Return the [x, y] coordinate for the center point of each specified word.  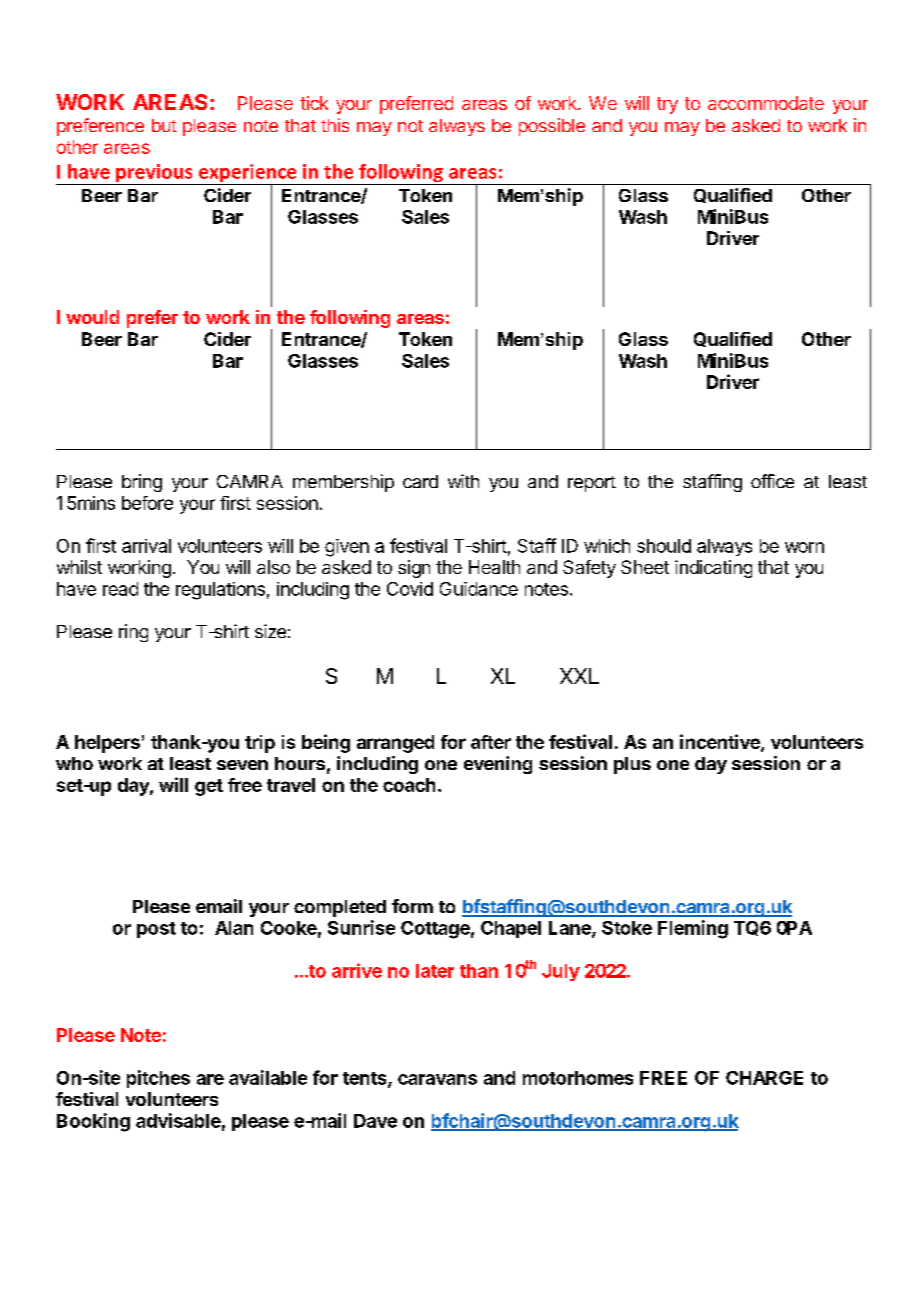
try [667, 105]
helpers [107, 744]
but [164, 125]
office [772, 481]
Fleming [693, 929]
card [420, 481]
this [335, 125]
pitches [158, 1079]
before [147, 503]
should [664, 546]
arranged [395, 744]
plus [632, 765]
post [156, 930]
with [463, 481]
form [412, 906]
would [92, 317]
